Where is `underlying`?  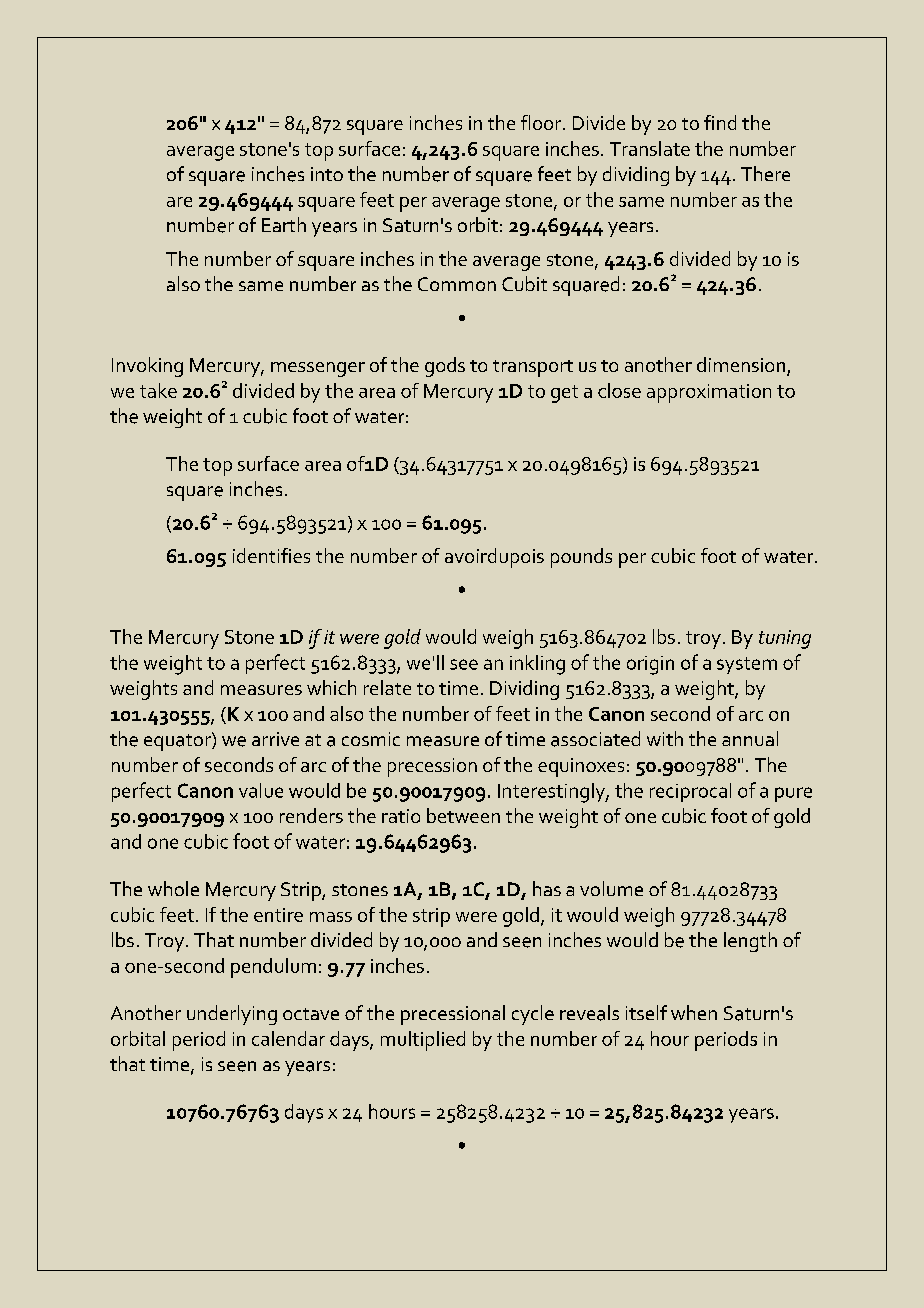 underlying is located at coordinates (232, 1015).
